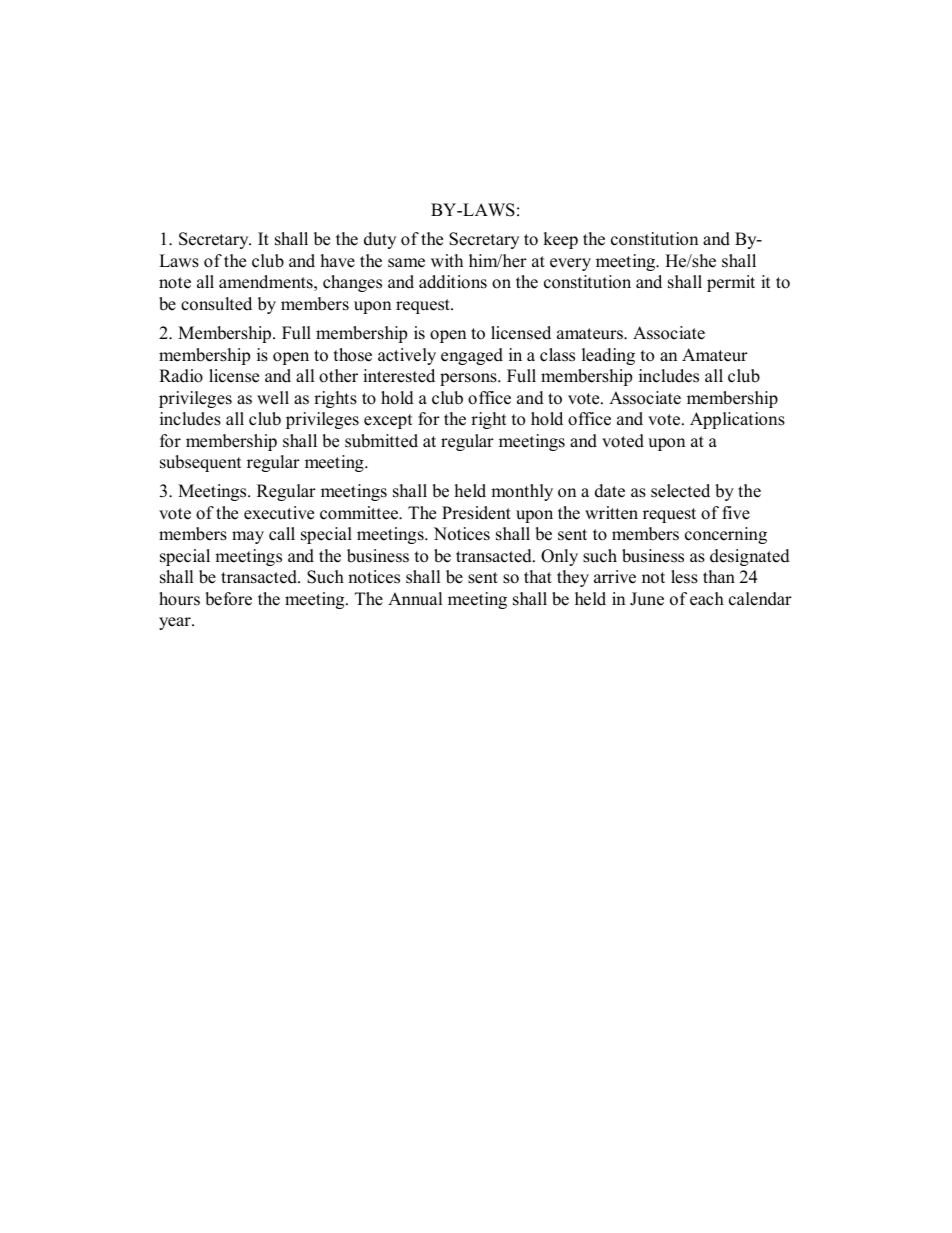 Image resolution: width=952 pixels, height=1233 pixels. Describe the element at coordinates (472, 356) in the image. I see `engaged` at that location.
